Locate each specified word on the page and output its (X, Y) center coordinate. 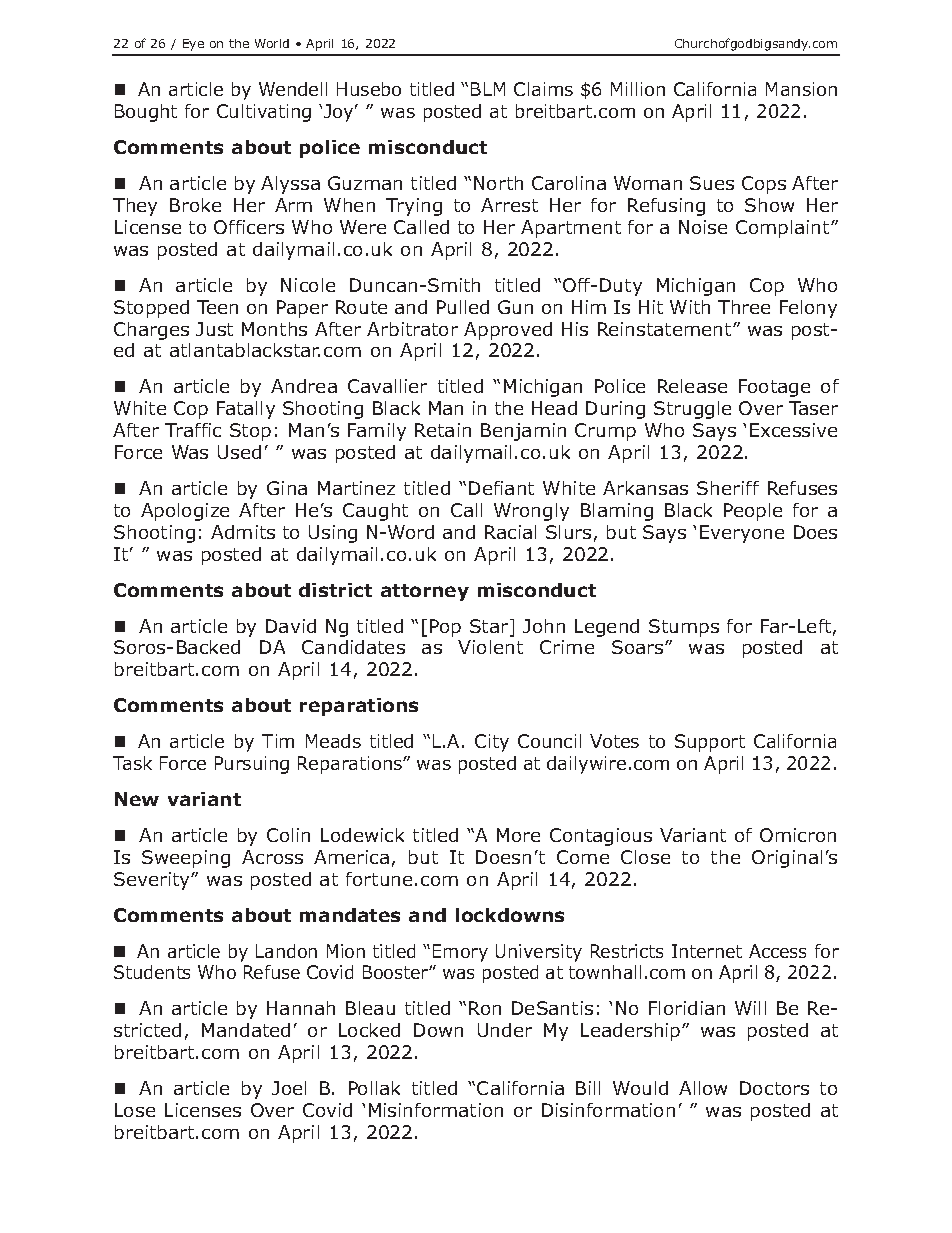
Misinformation (436, 1110)
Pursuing (252, 765)
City (492, 743)
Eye (193, 45)
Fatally (246, 410)
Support (710, 743)
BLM (488, 89)
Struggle (692, 410)
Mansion (801, 89)
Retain (443, 430)
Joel (289, 1088)
